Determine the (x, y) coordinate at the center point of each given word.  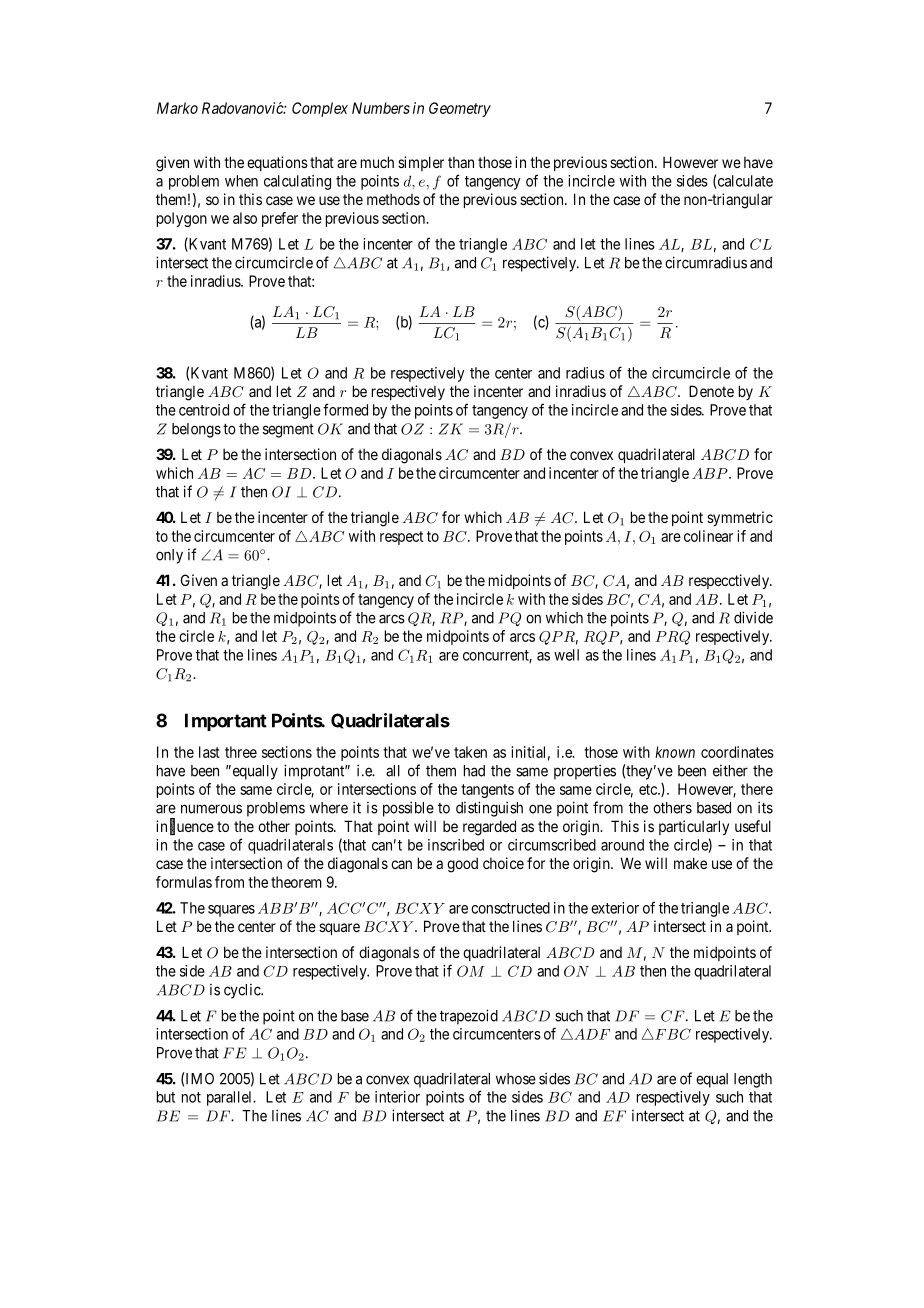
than (461, 162)
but (166, 1097)
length (753, 1080)
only (169, 556)
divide (753, 617)
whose (516, 1079)
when (241, 181)
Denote (711, 391)
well (566, 655)
